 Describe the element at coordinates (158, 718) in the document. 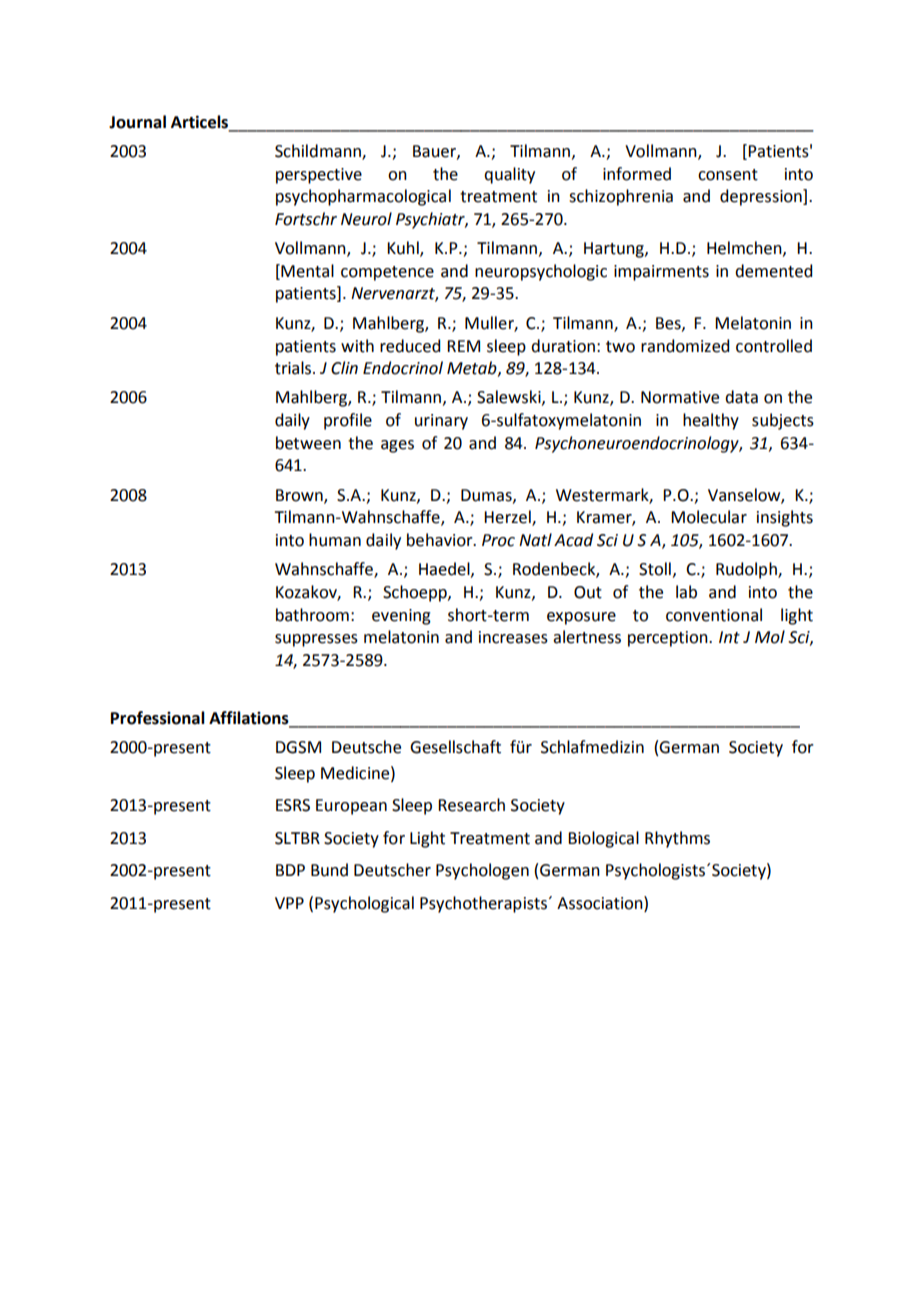

I see `Professional` at that location.
